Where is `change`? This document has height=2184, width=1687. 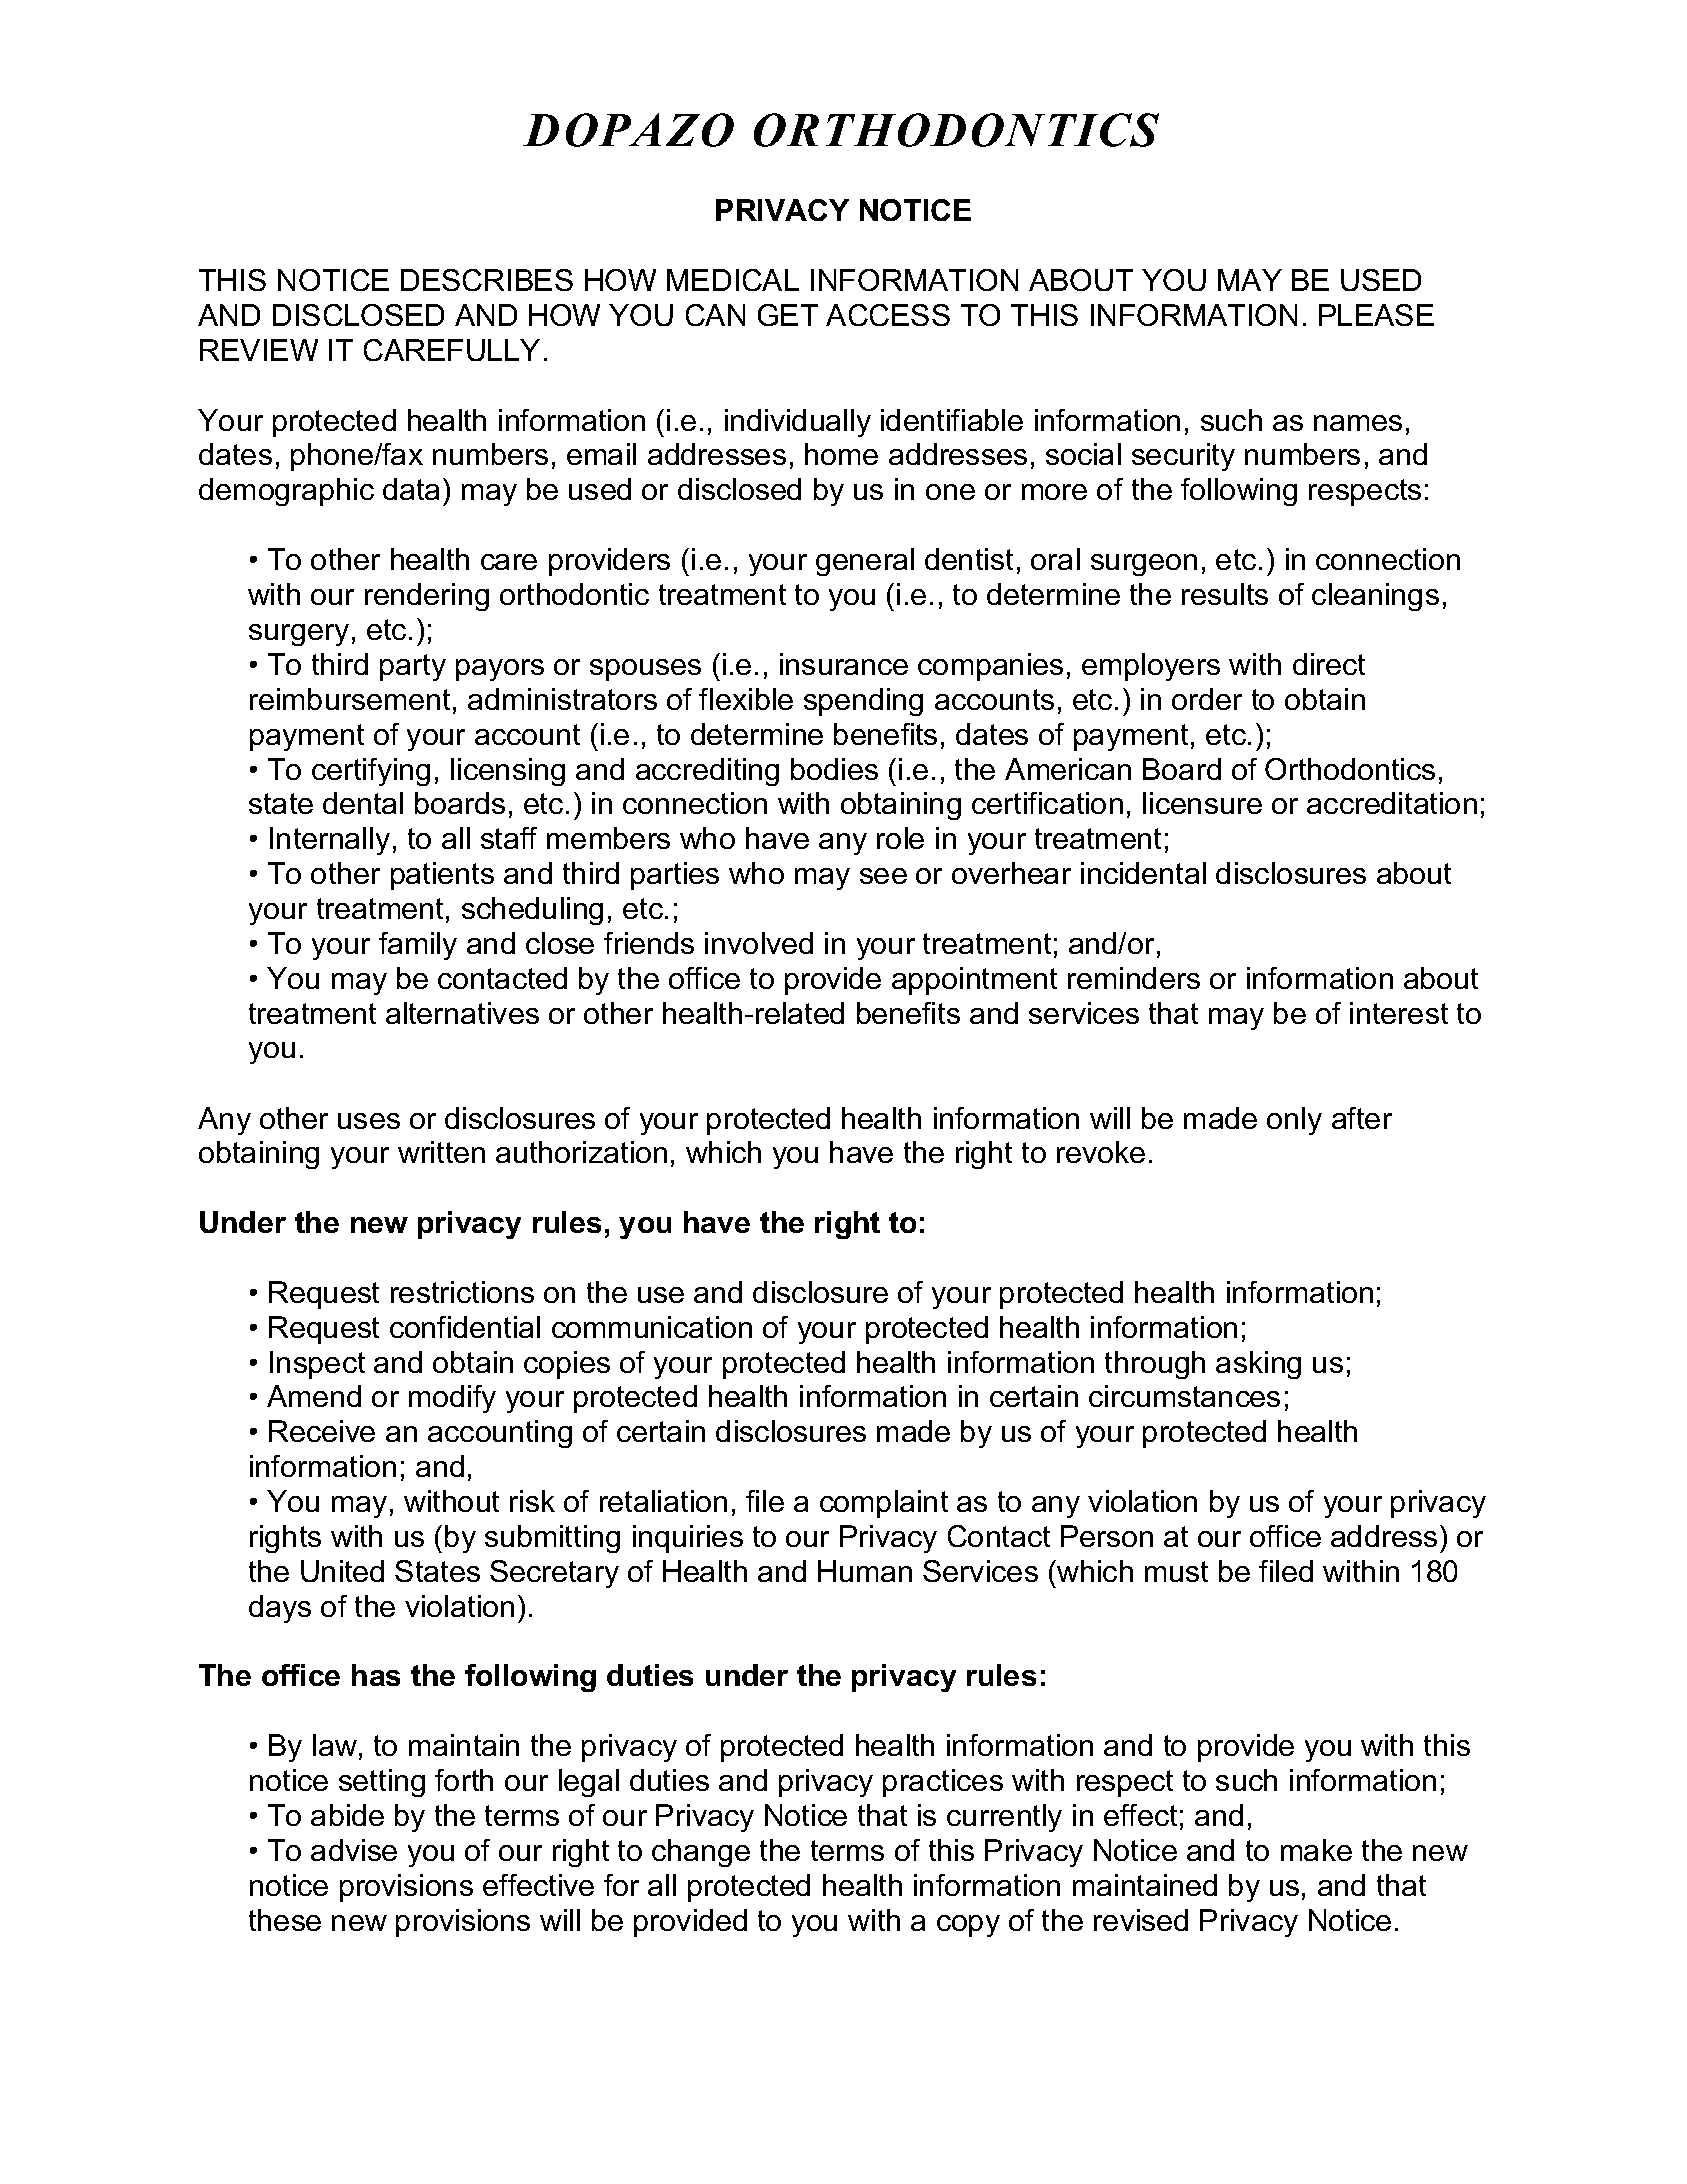
change is located at coordinates (701, 1853).
